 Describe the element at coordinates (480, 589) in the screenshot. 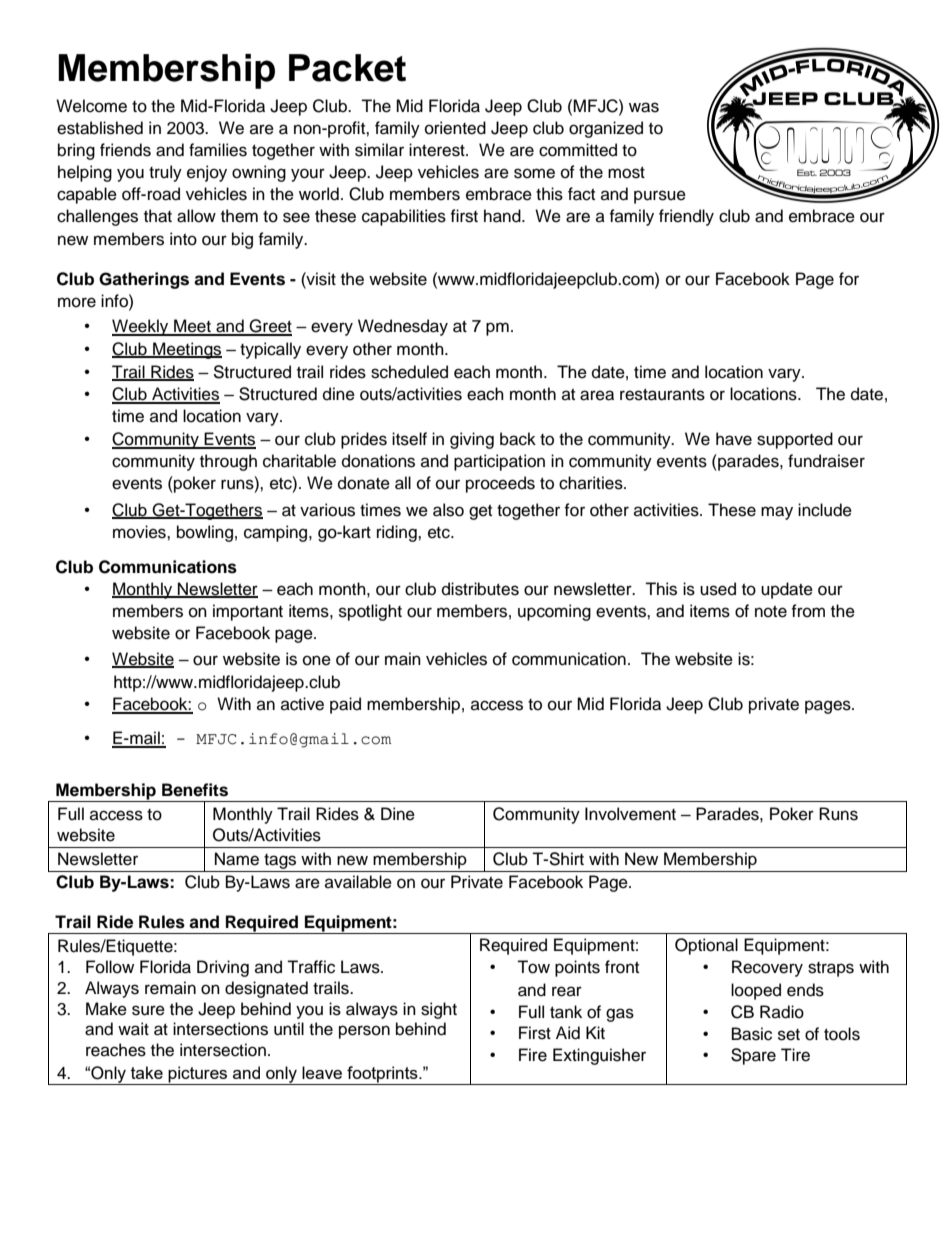

I see `distributes` at that location.
